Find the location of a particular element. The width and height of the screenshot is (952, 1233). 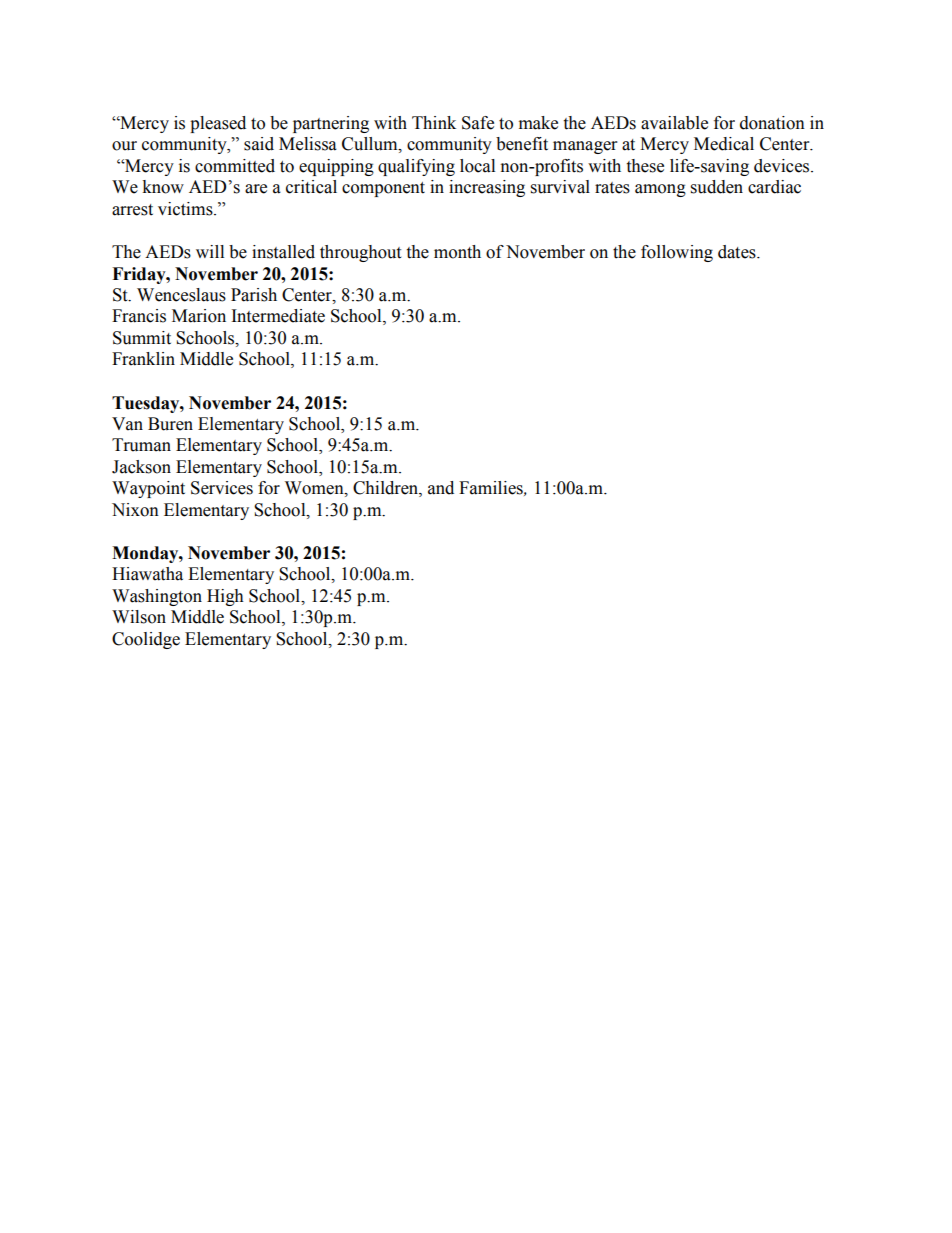

dates is located at coordinates (738, 252).
